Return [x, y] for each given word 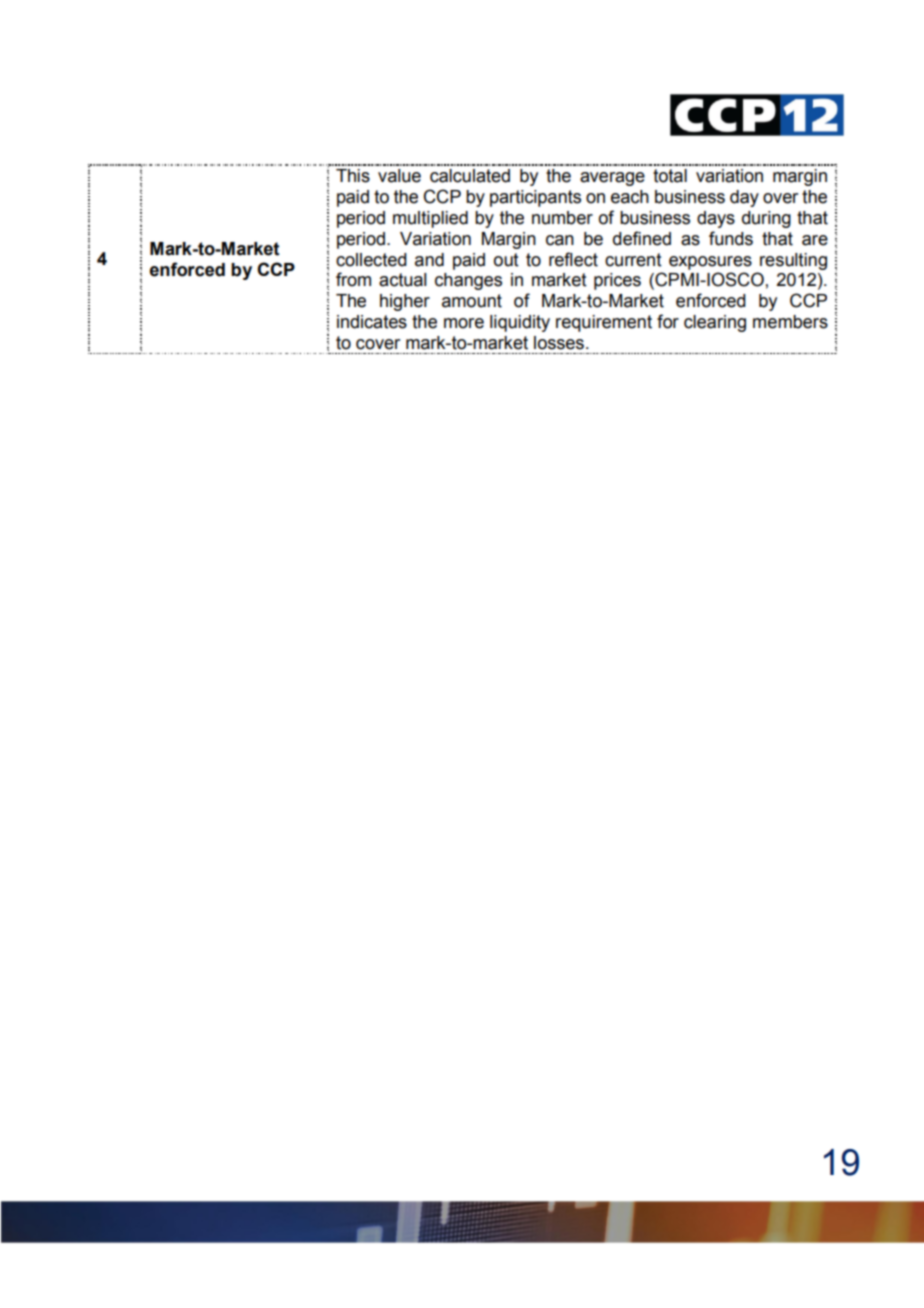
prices [617, 281]
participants [535, 198]
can [560, 240]
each [630, 197]
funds [731, 238]
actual [403, 280]
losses [559, 343]
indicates [372, 322]
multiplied [430, 219]
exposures [710, 263]
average [612, 179]
